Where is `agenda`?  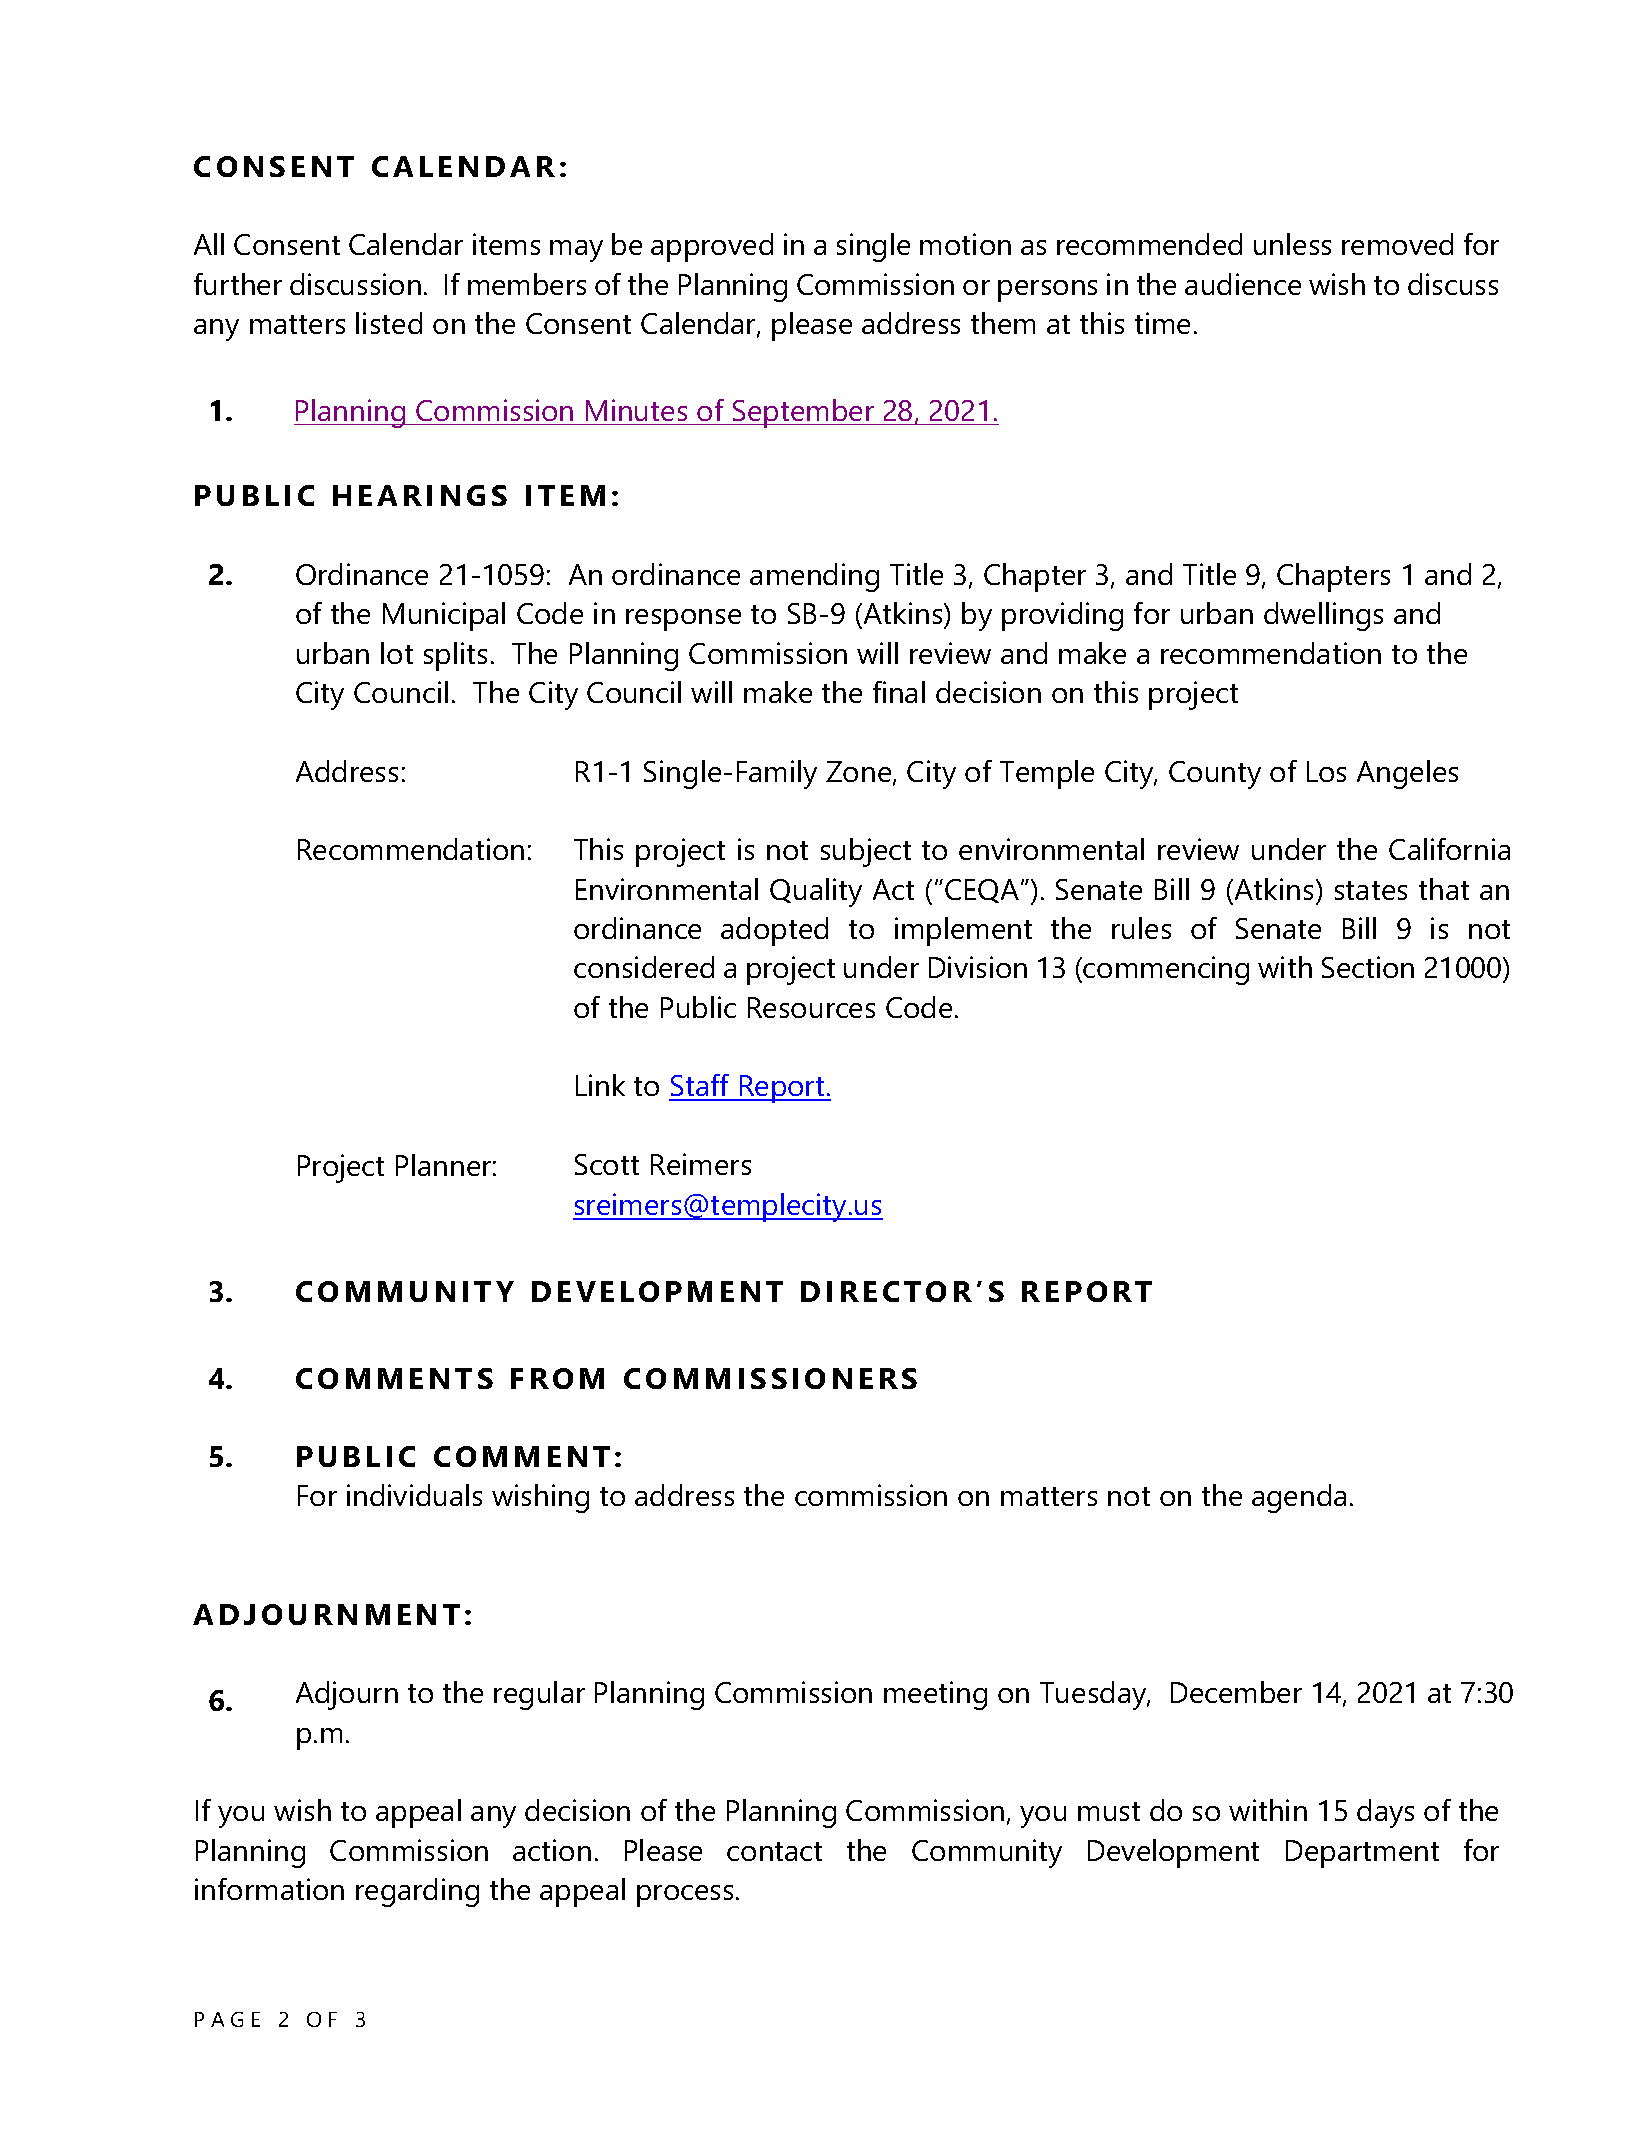
agenda is located at coordinates (1299, 1498).
